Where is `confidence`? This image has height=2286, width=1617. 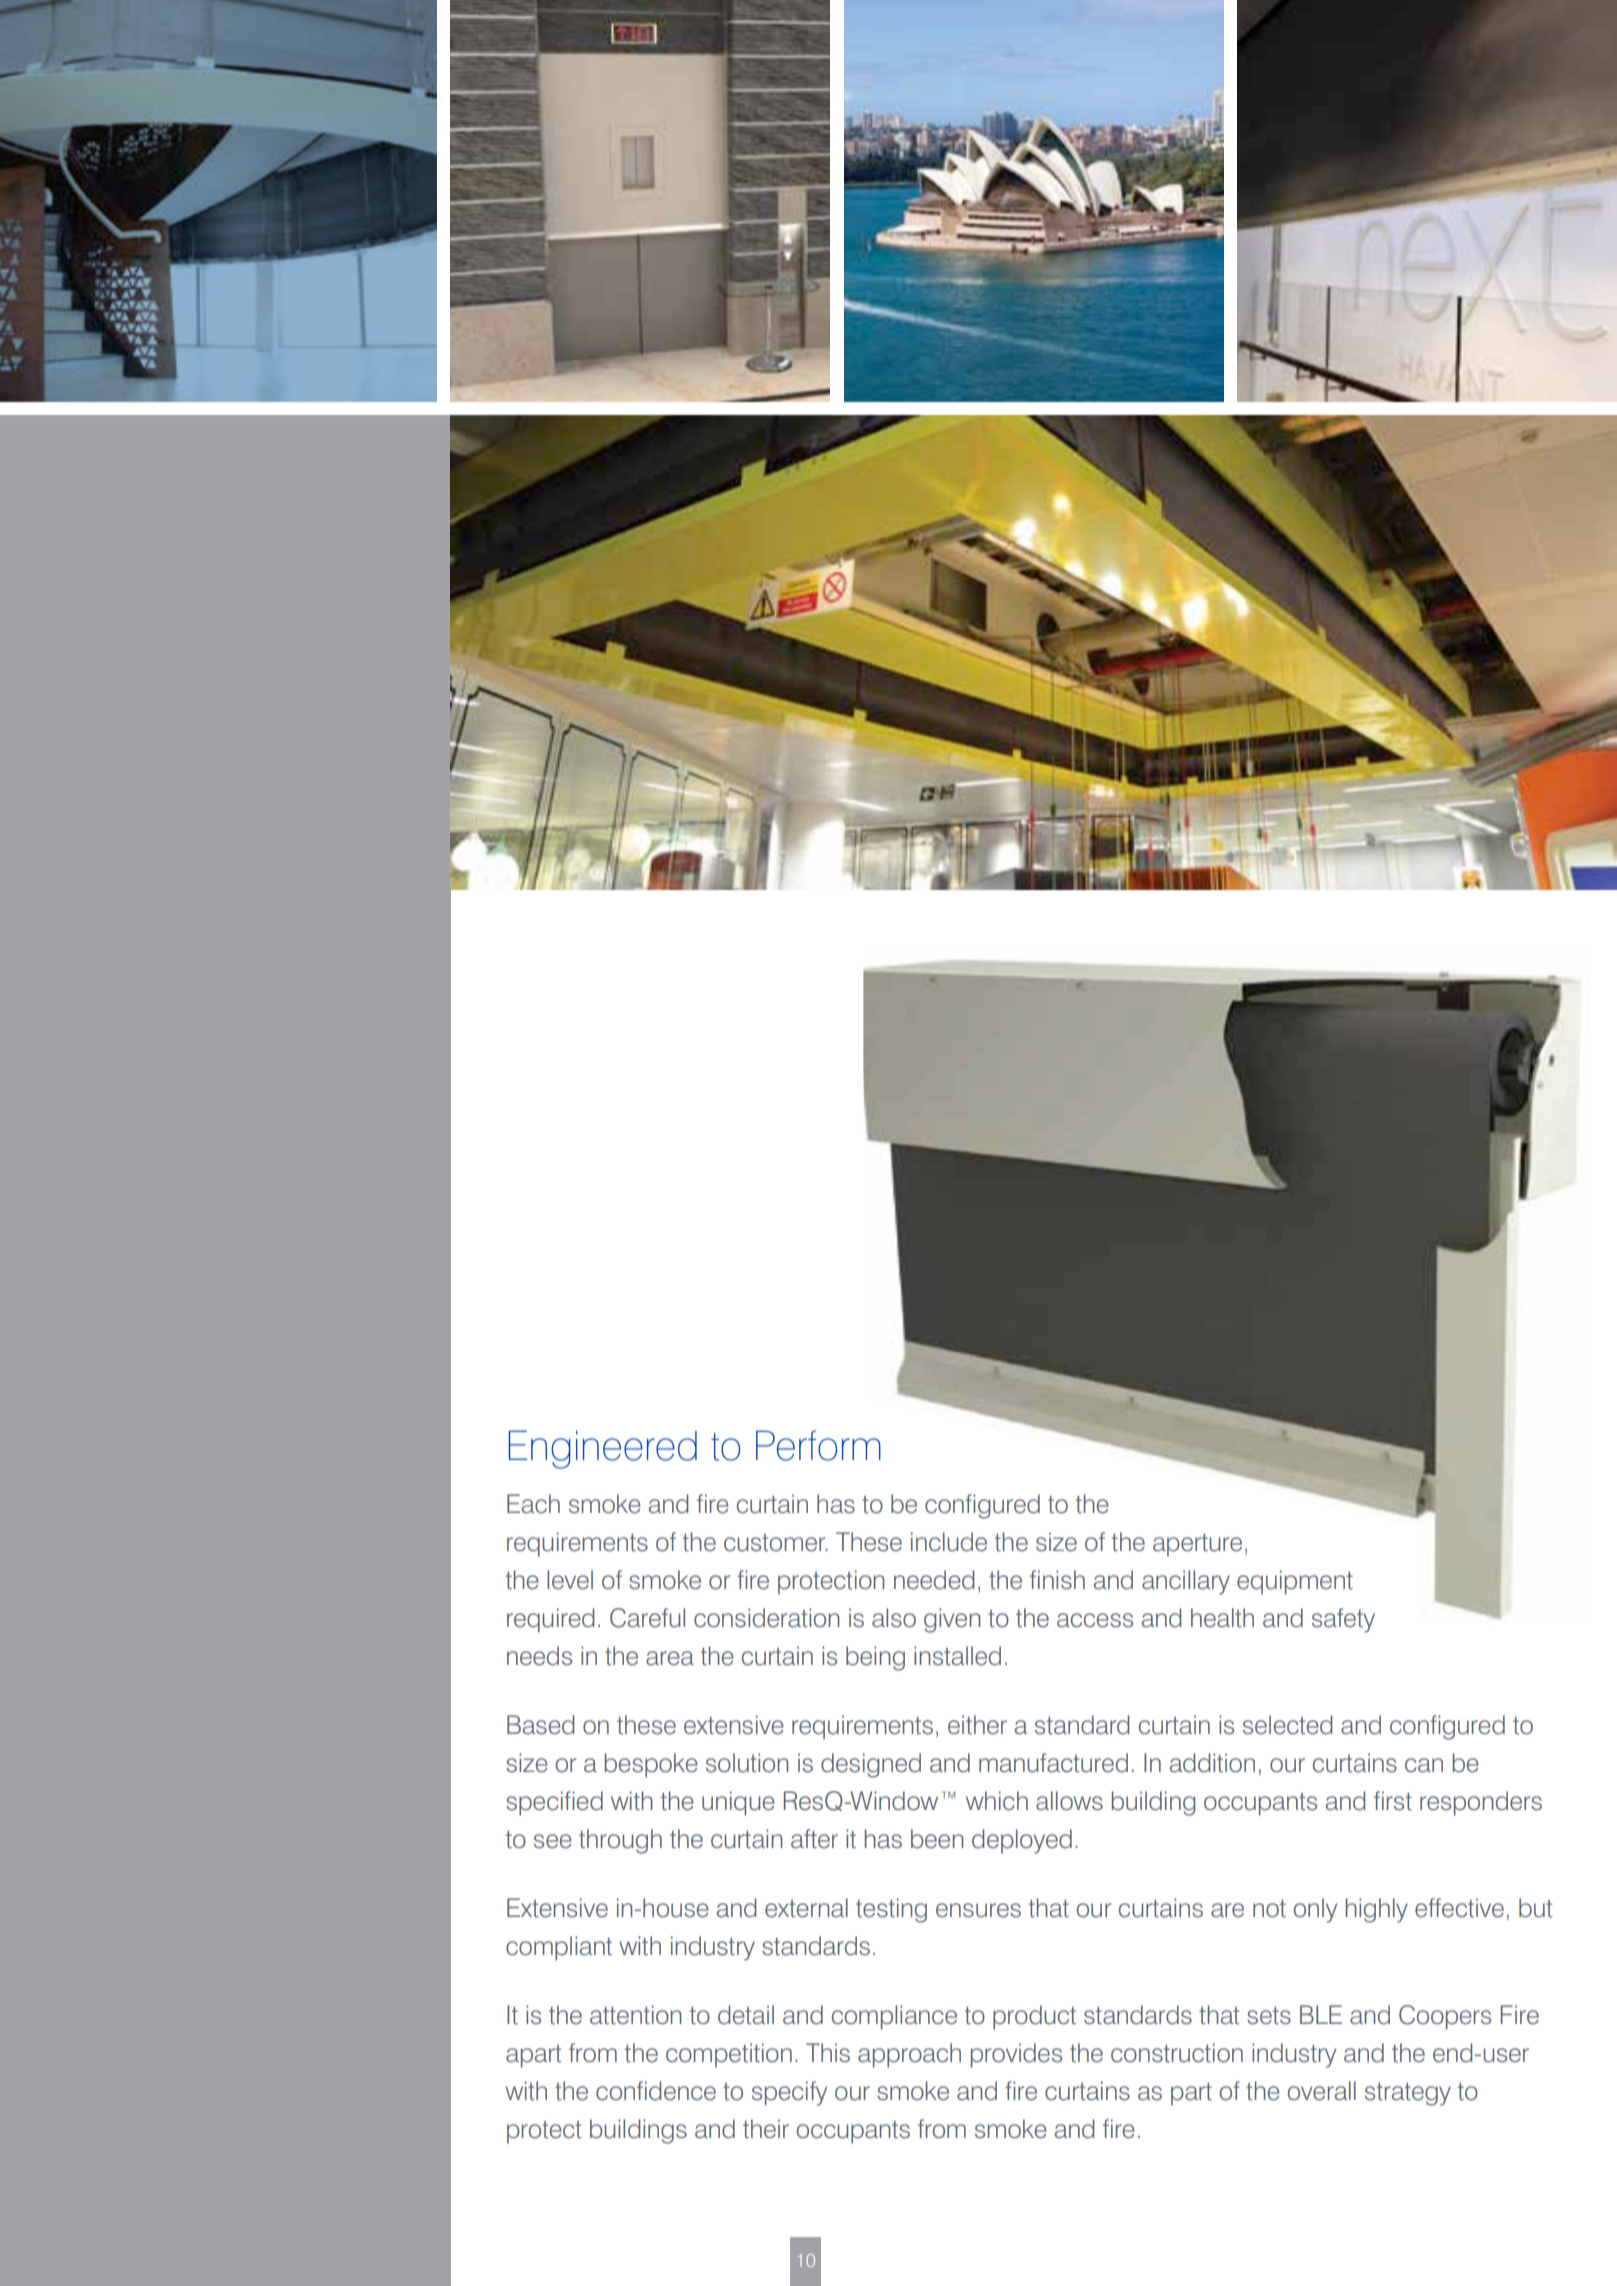
confidence is located at coordinates (656, 2091).
